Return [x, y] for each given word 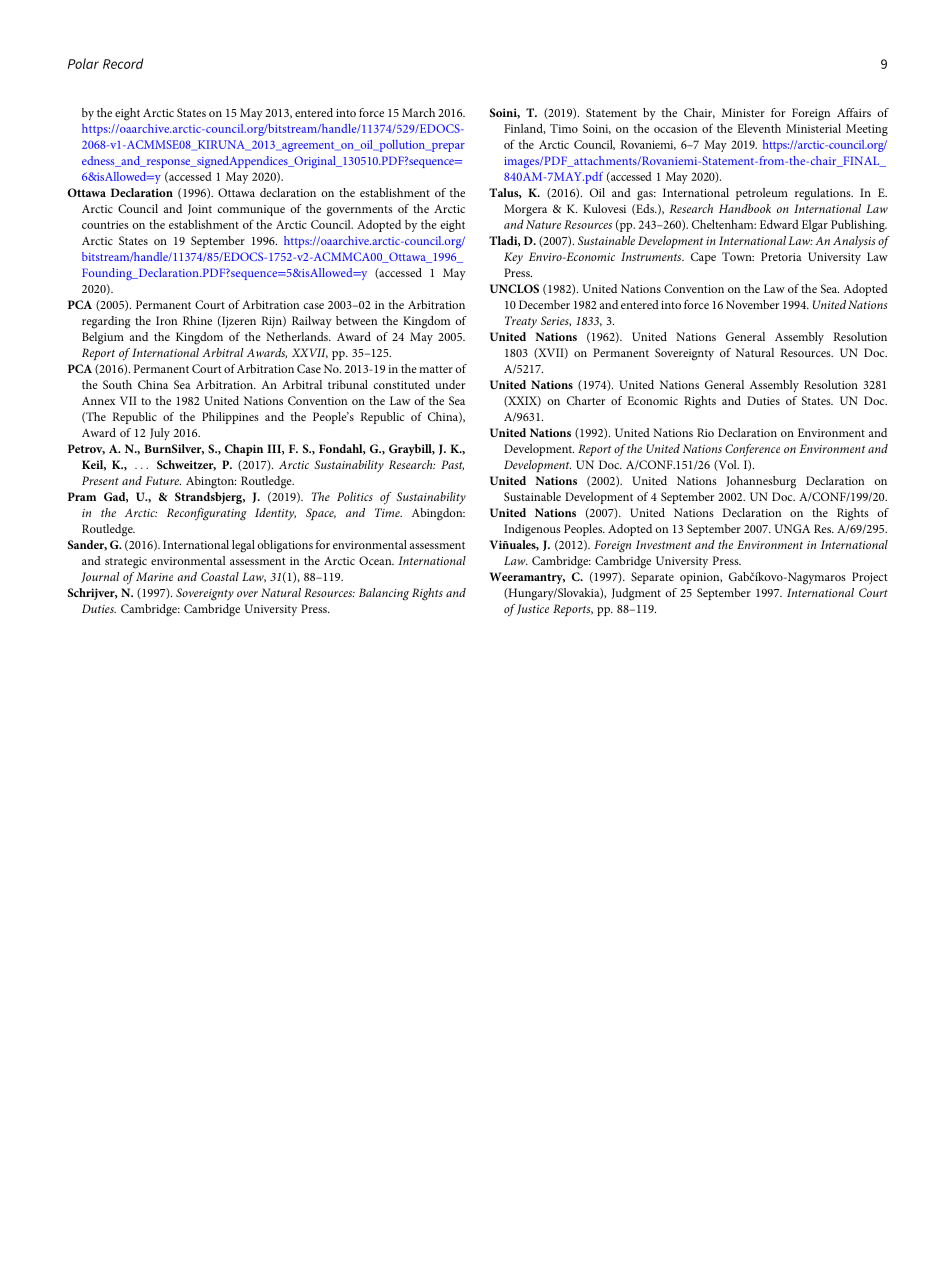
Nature [543, 224]
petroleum [762, 194]
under [450, 384]
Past [452, 465]
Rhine [197, 320]
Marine [154, 576]
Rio [705, 432]
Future [163, 480]
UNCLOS [514, 288]
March [418, 112]
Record [123, 63]
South [117, 384]
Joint [200, 209]
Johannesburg [761, 482]
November [752, 304]
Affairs [854, 112]
